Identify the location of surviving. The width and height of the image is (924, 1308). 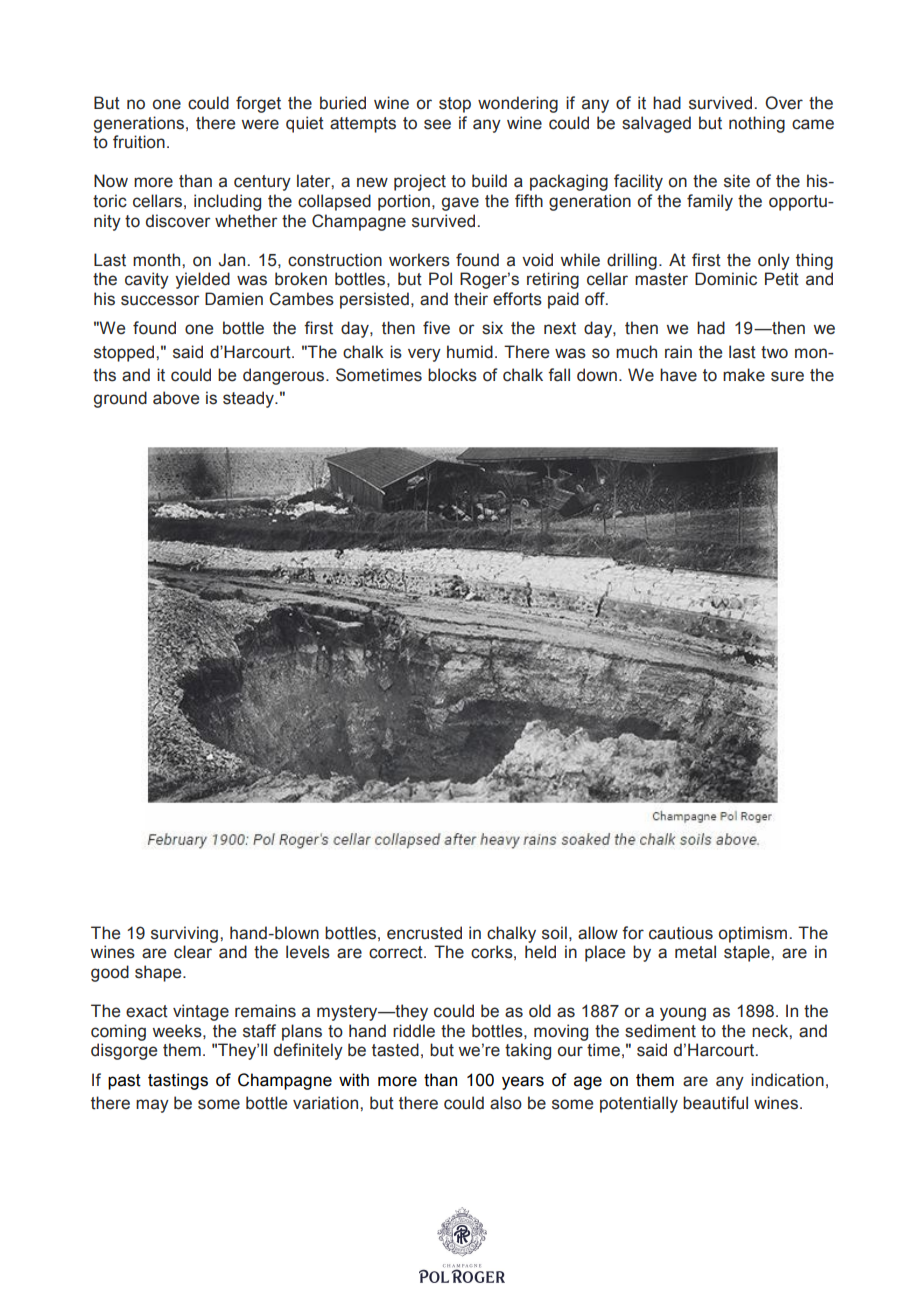
(186, 934).
